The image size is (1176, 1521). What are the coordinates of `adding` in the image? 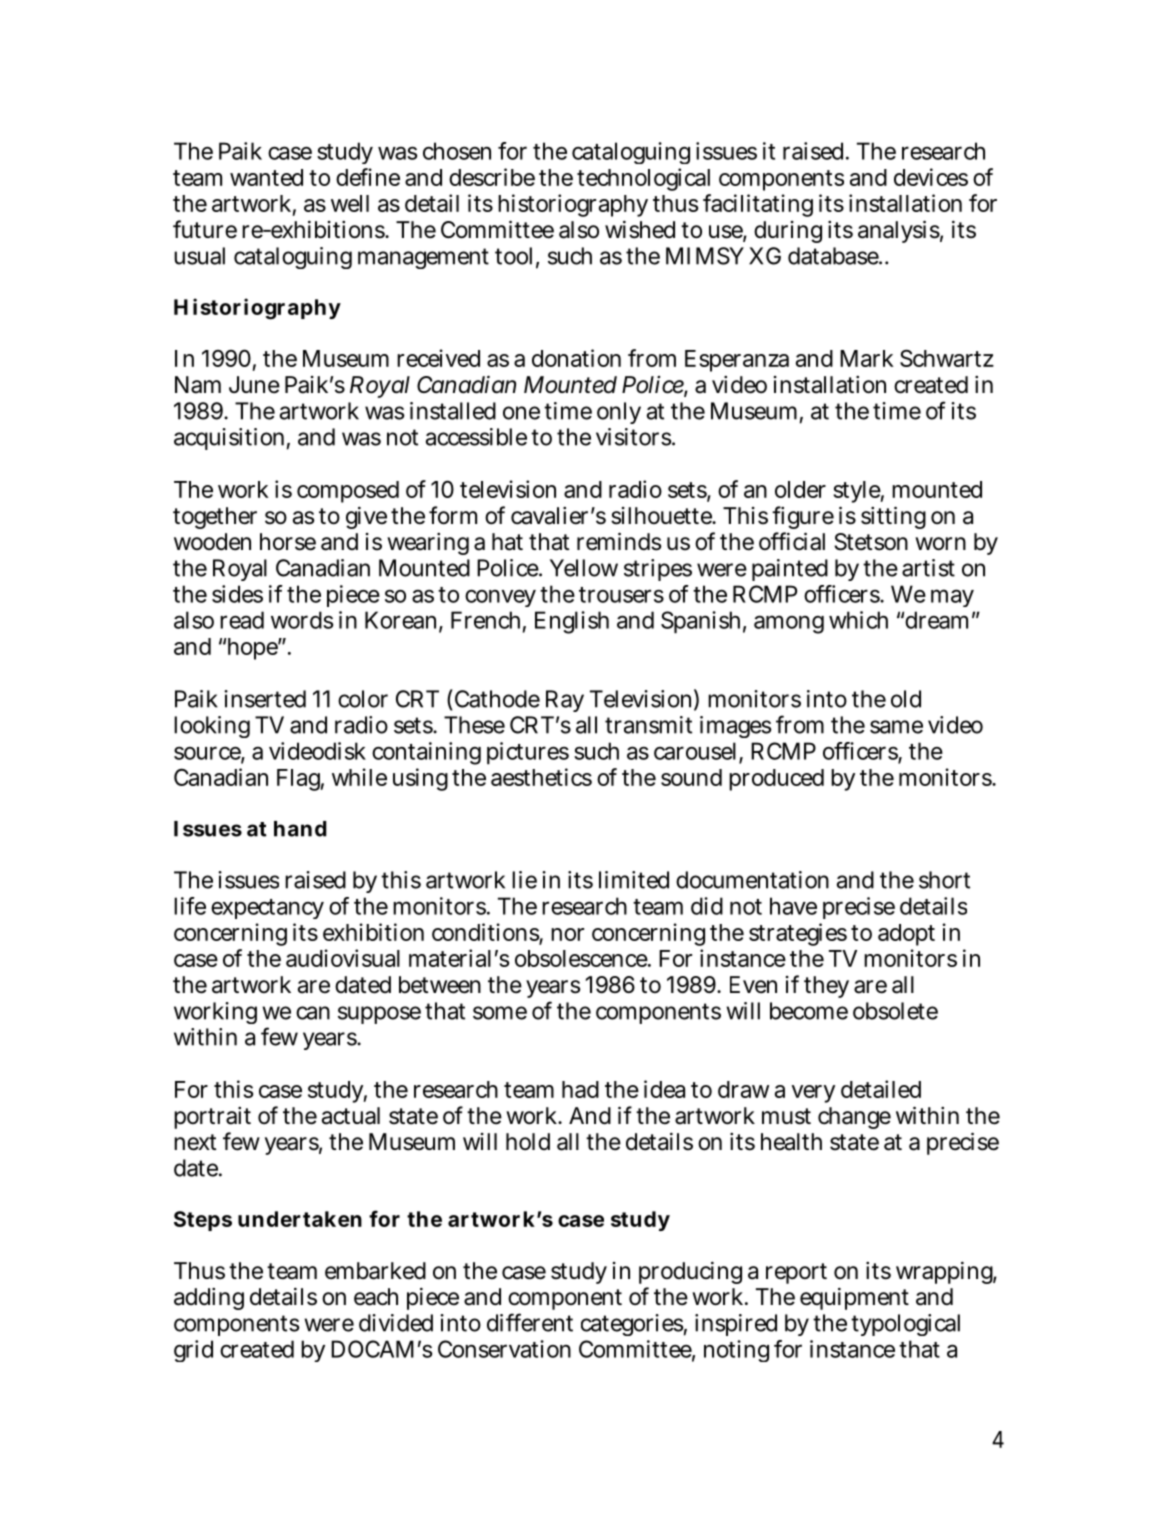 It's located at (209, 1299).
